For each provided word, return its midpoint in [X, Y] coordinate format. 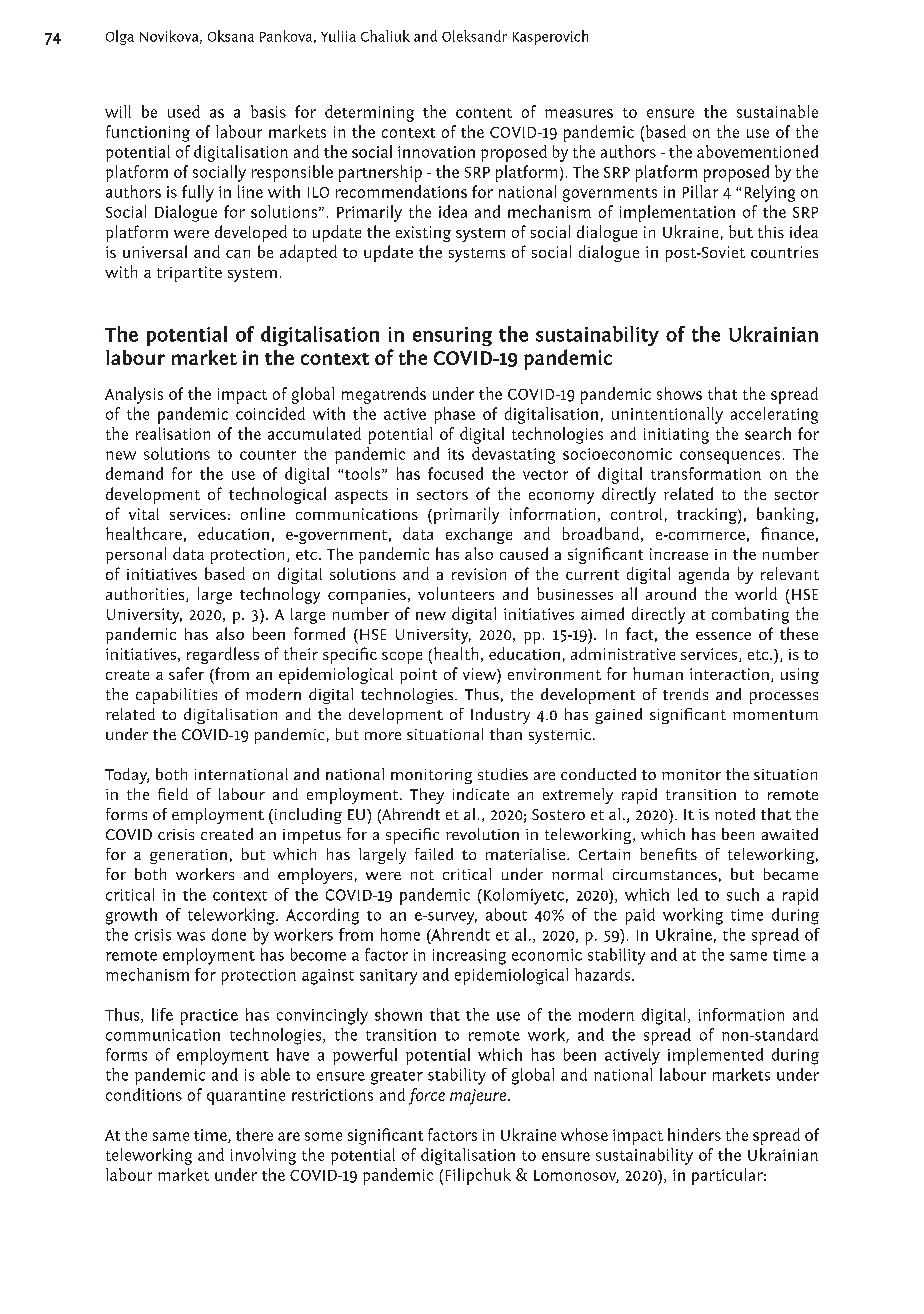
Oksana [231, 36]
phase [455, 415]
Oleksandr [474, 36]
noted [735, 814]
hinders [694, 1134]
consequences [730, 457]
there [254, 1134]
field [173, 794]
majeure [478, 1097]
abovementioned [757, 151]
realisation [173, 433]
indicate [481, 794]
